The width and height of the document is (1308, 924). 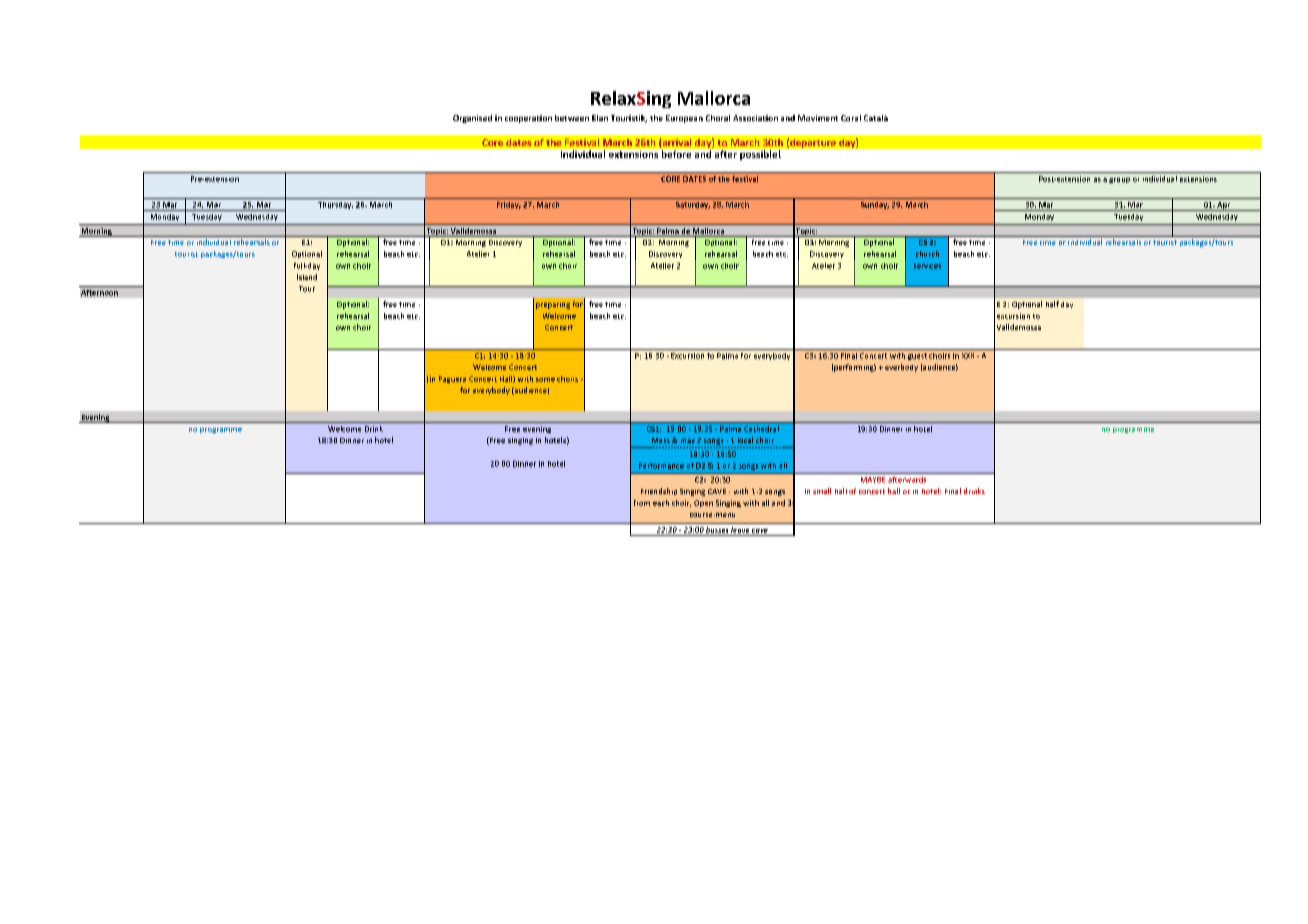 I want to click on Organised, so click(x=472, y=119).
